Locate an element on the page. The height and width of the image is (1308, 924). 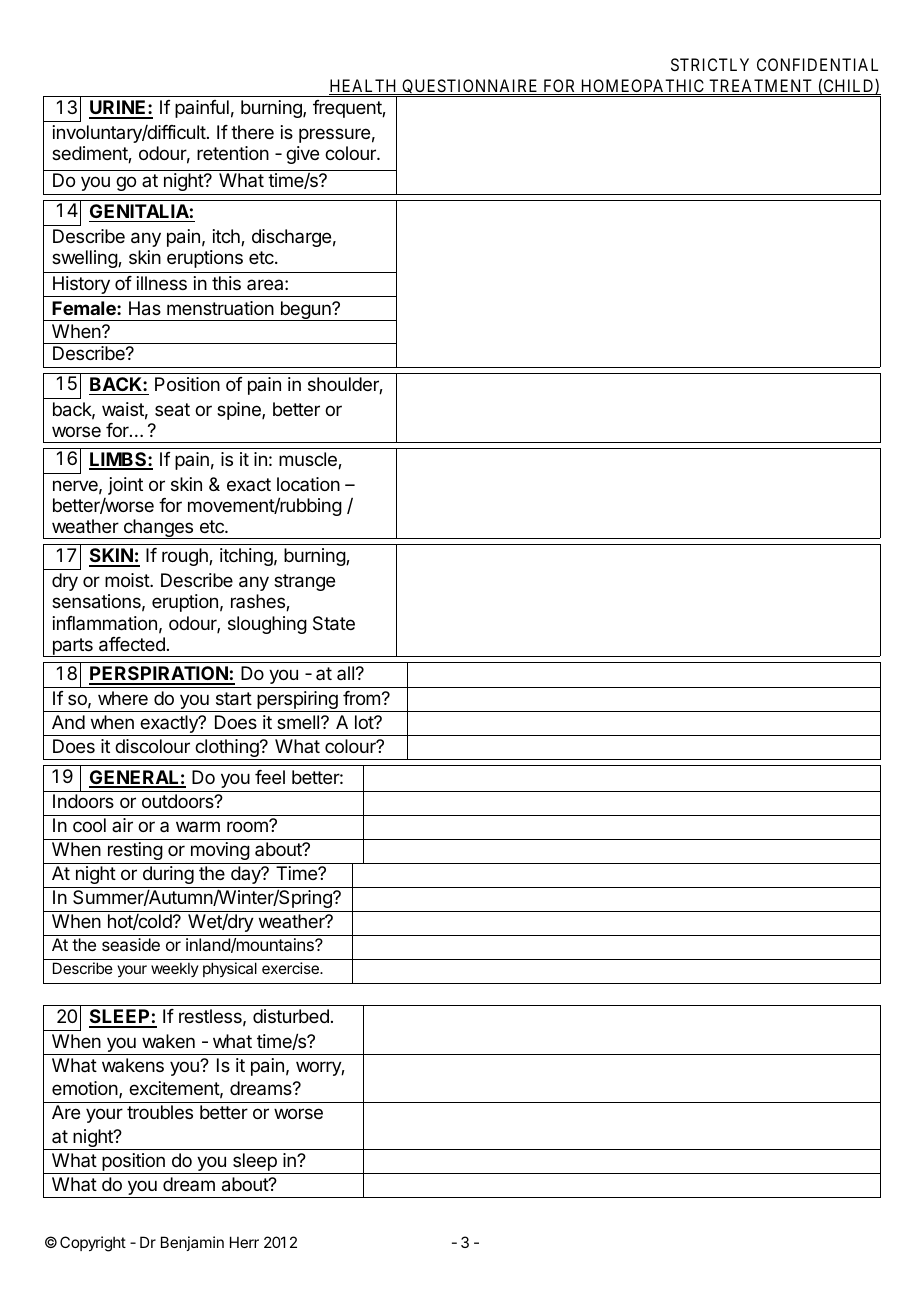
all is located at coordinates (345, 673).
